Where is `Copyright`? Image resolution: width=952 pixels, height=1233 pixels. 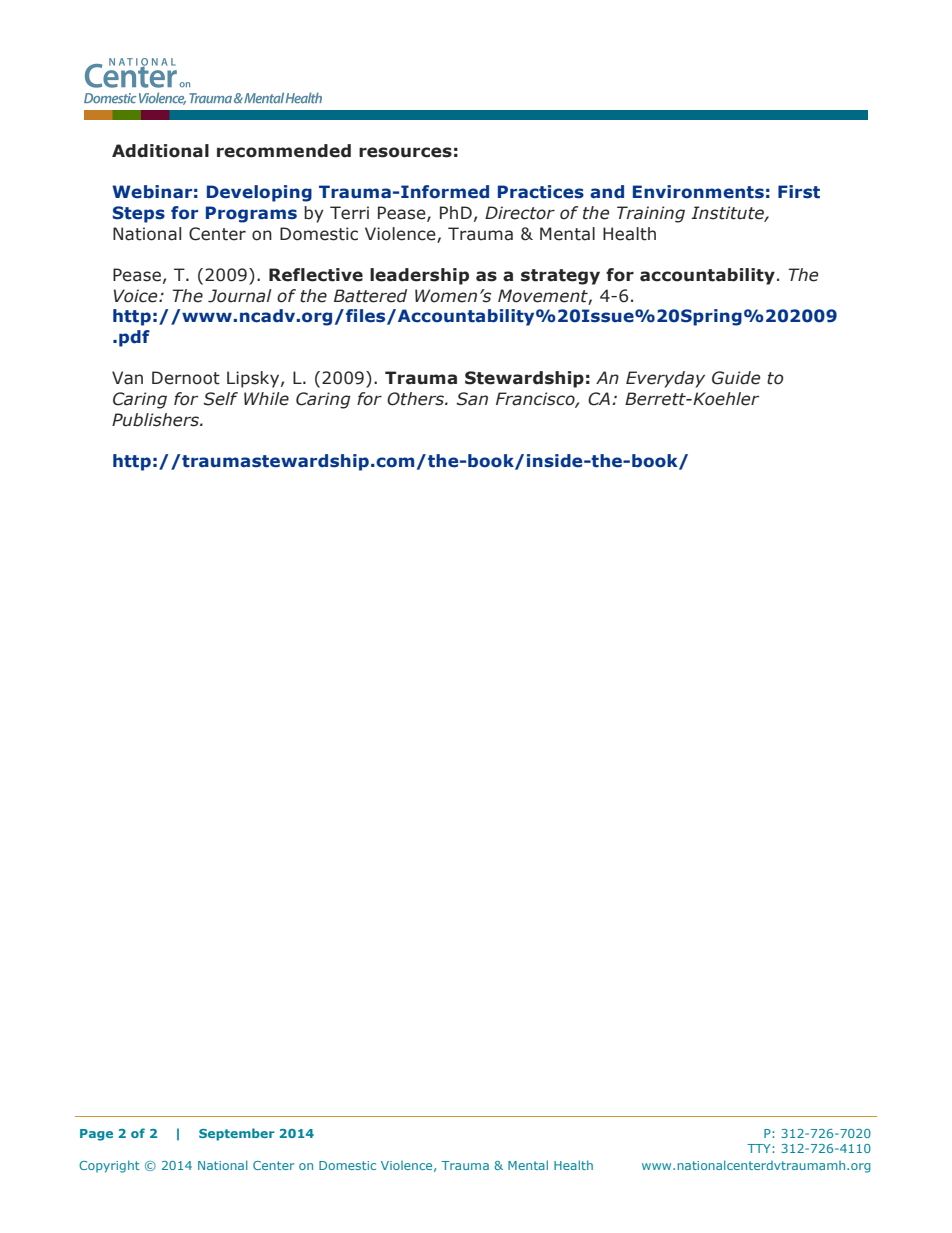
Copyright is located at coordinates (109, 1166).
